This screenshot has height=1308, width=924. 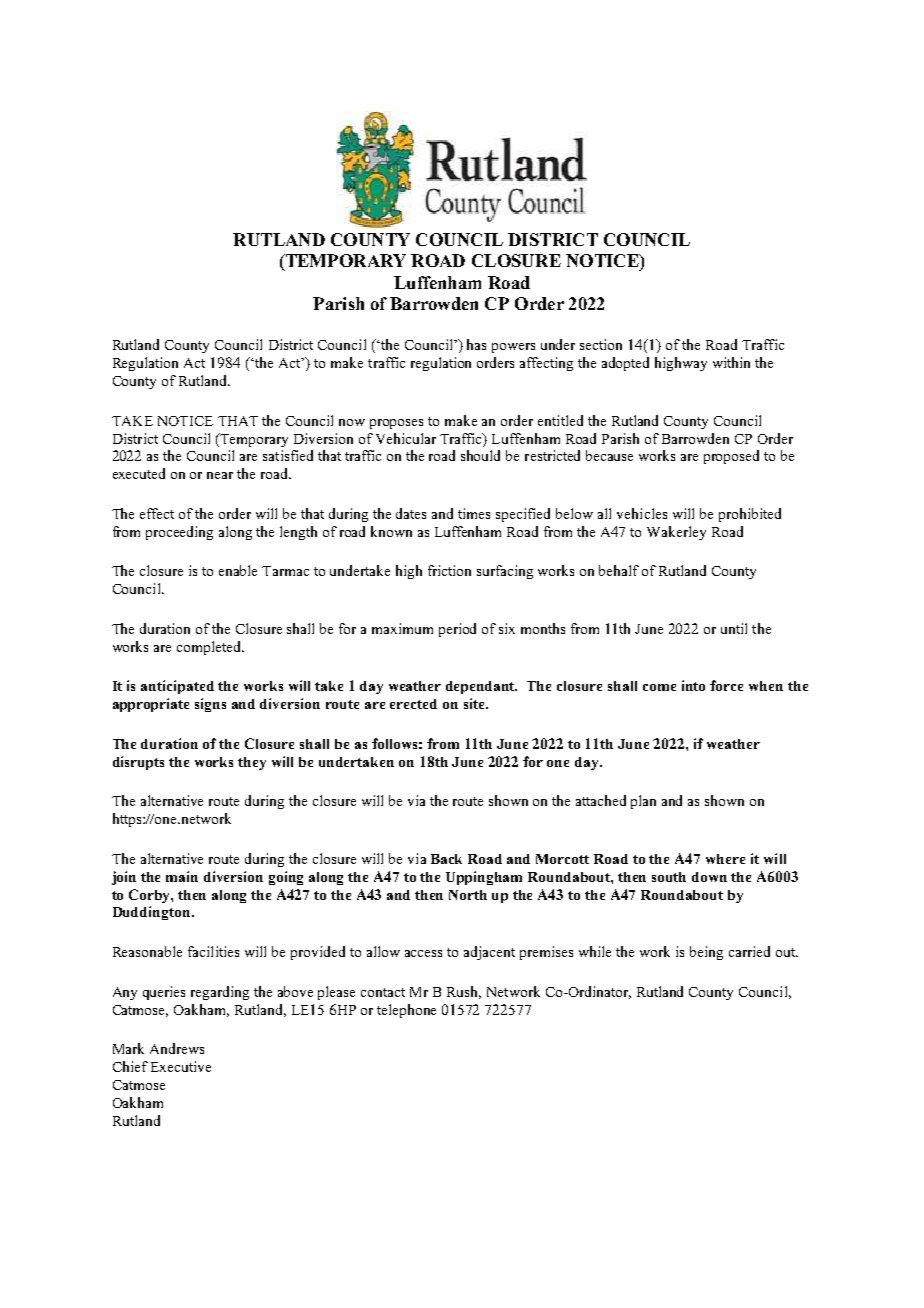 What do you see at coordinates (706, 953) in the screenshot?
I see `being` at bounding box center [706, 953].
